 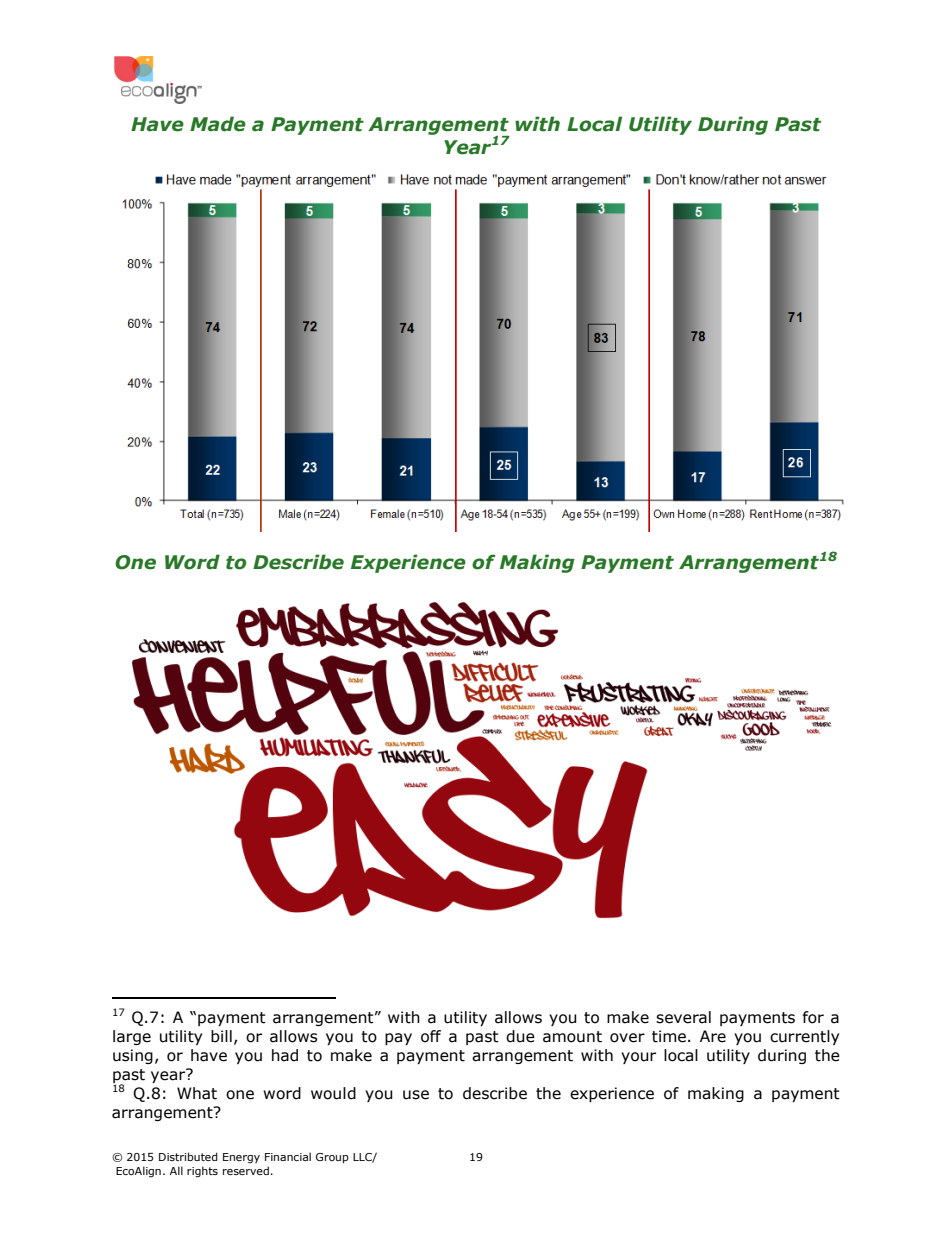 What do you see at coordinates (188, 1156) in the page?
I see `Distributed` at bounding box center [188, 1156].
